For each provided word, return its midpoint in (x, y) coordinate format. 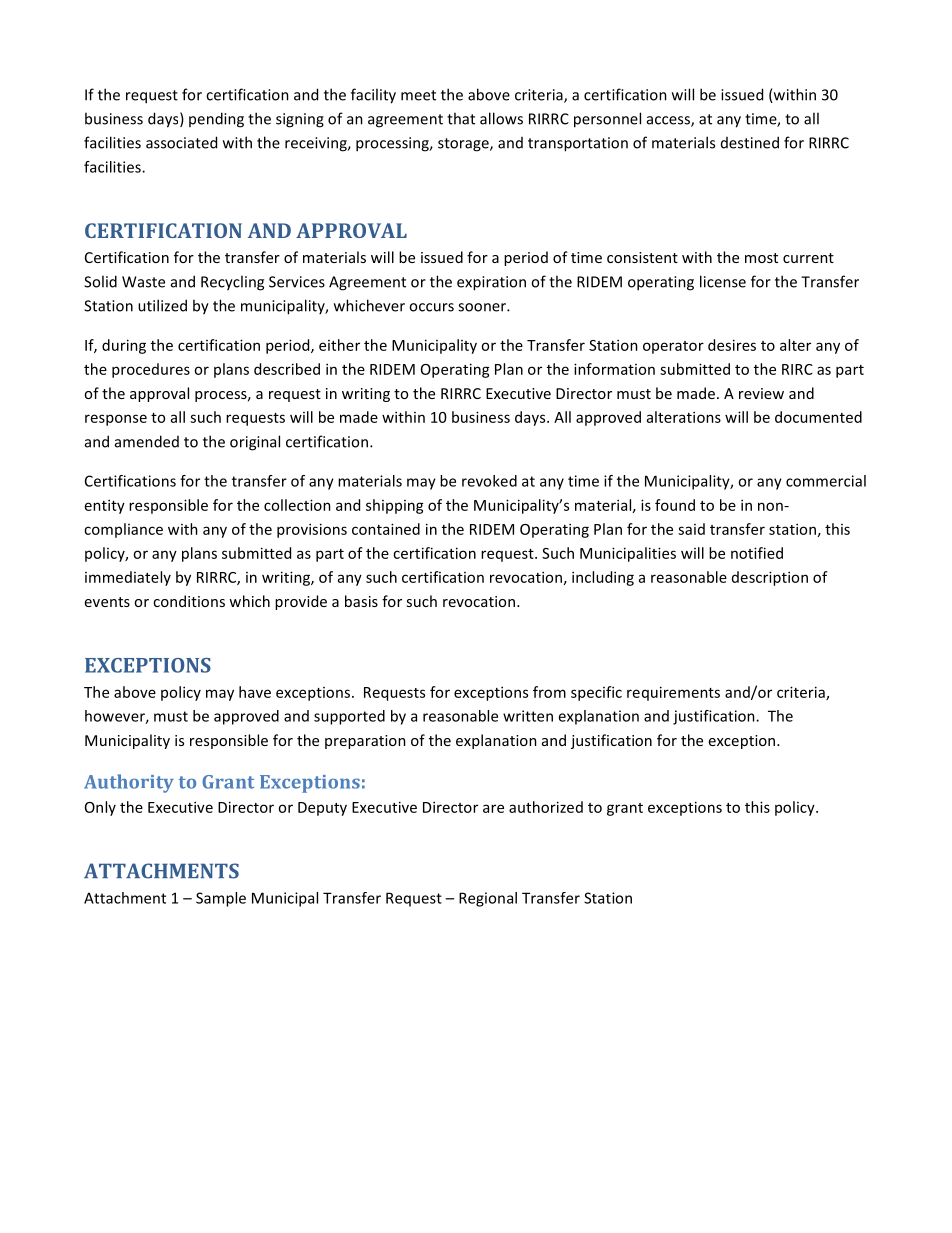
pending (216, 120)
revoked (489, 481)
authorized (546, 807)
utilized (162, 305)
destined (750, 142)
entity (105, 506)
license (723, 281)
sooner (483, 307)
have (255, 692)
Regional (488, 899)
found (675, 505)
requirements (673, 693)
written (528, 716)
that (461, 118)
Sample (221, 899)
